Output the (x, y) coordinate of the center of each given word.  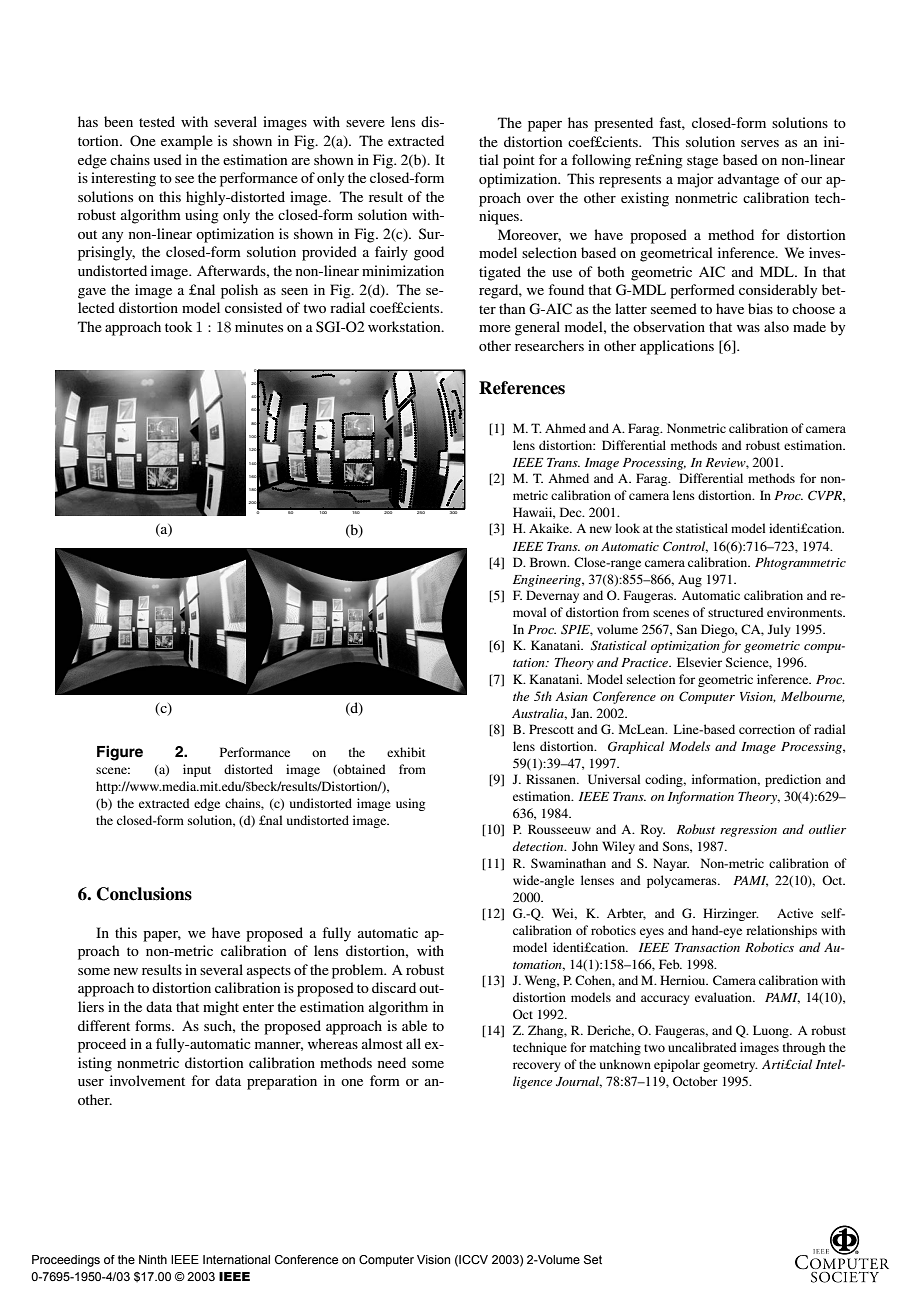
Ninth (153, 1259)
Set (593, 1260)
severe (365, 123)
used (167, 159)
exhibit (406, 752)
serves (760, 143)
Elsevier (699, 662)
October (695, 1081)
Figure (120, 753)
